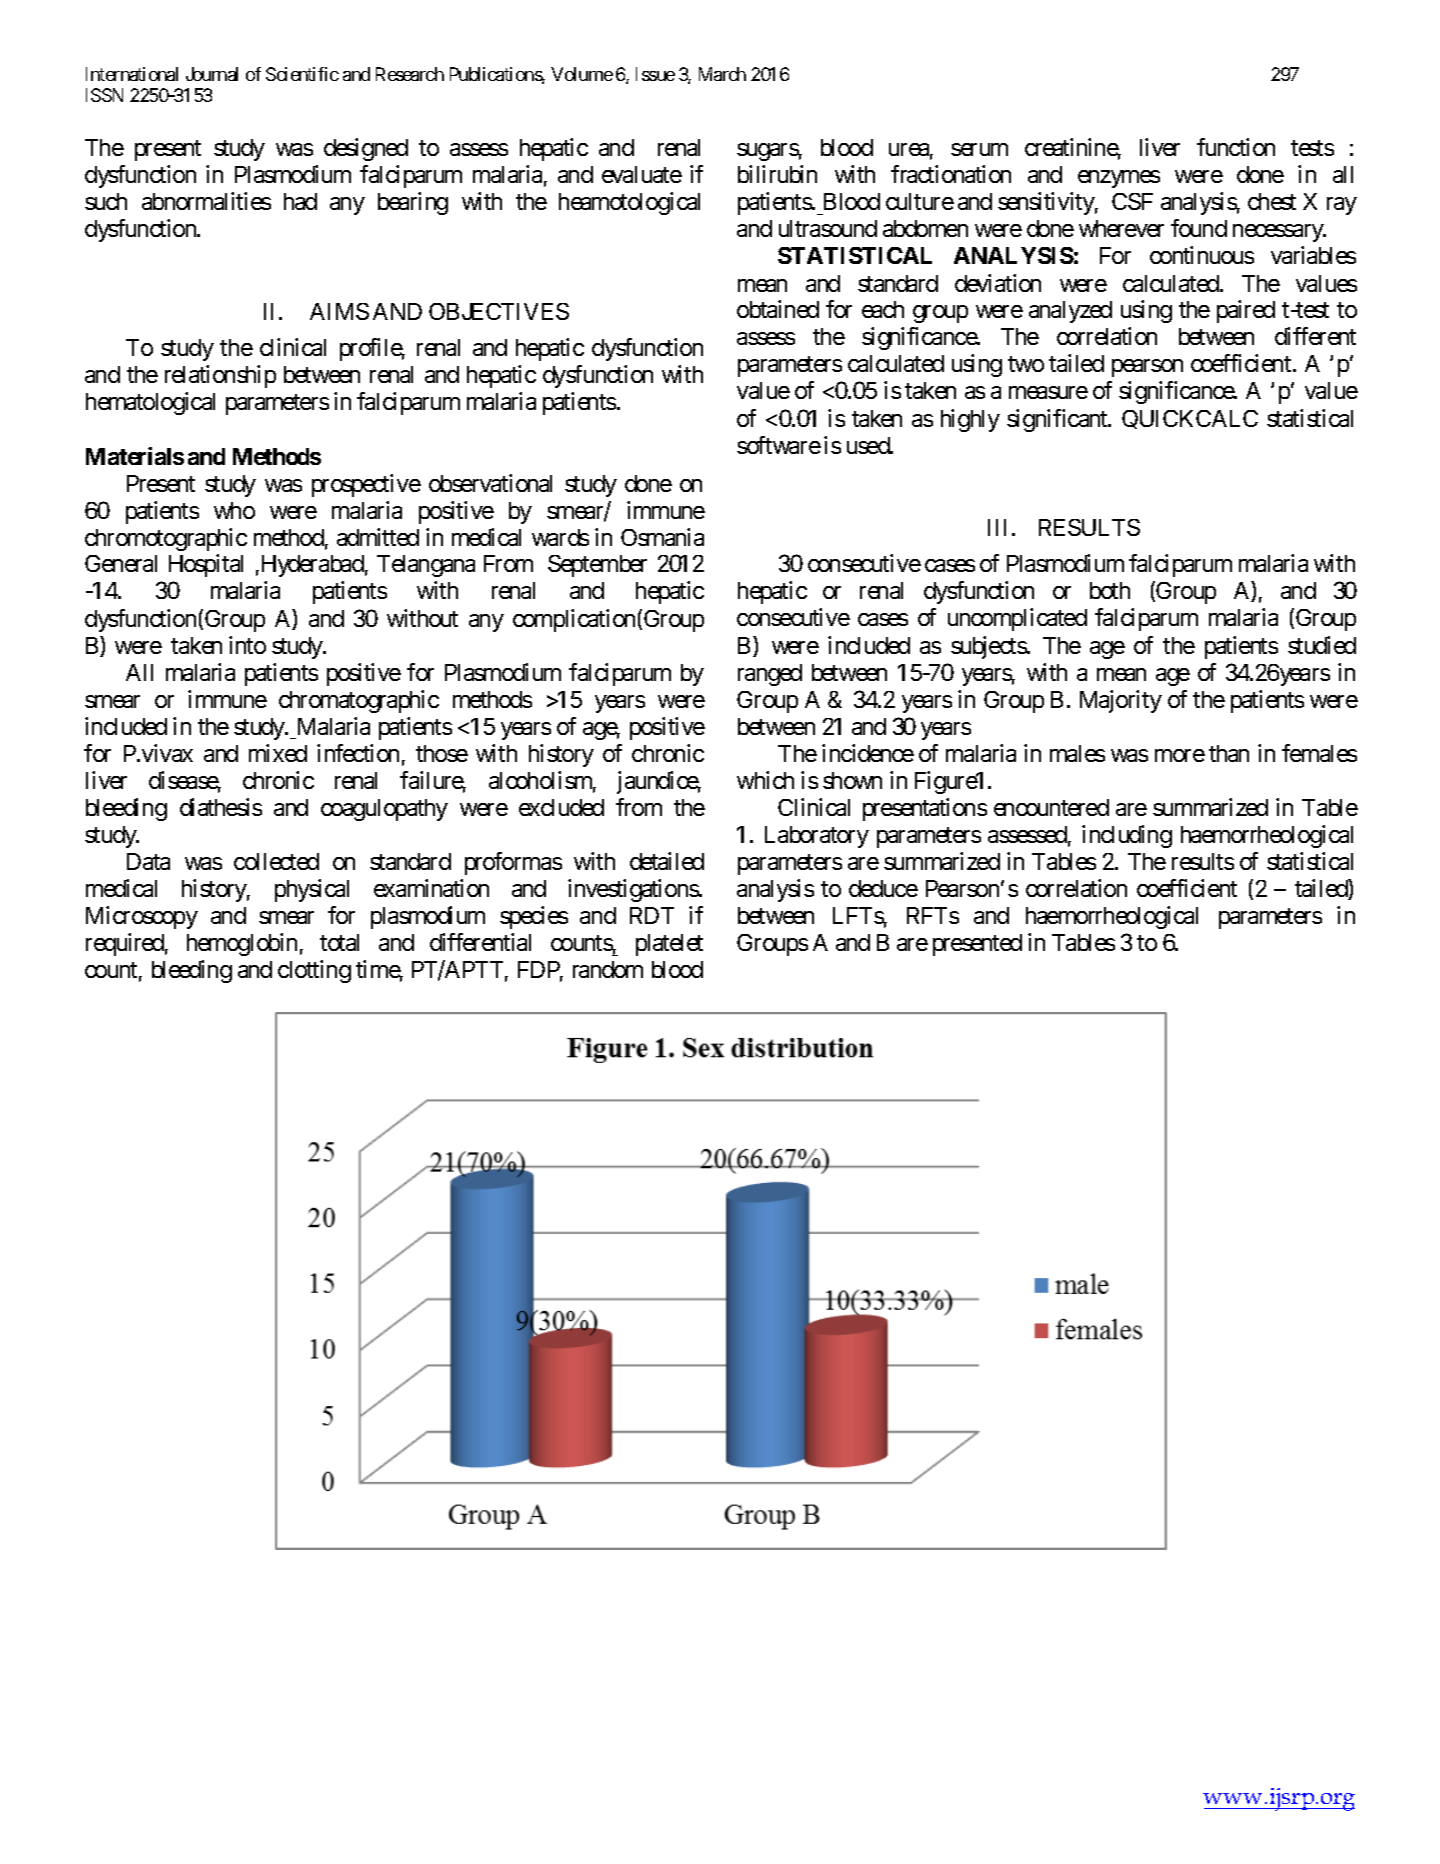  Describe the element at coordinates (220, 376) in the screenshot. I see `relationship` at that location.
